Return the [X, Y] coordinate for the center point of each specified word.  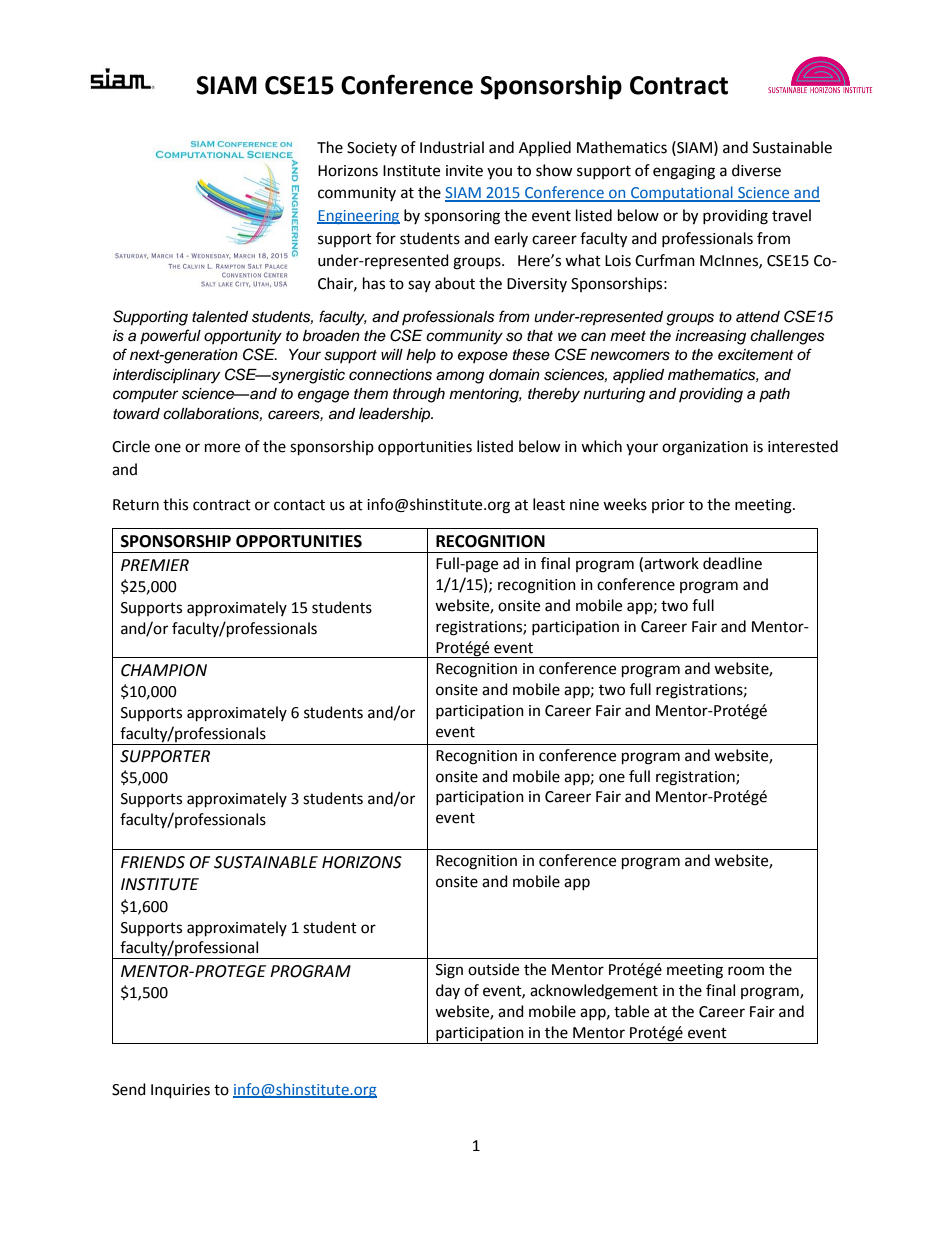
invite [464, 171]
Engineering [358, 217]
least [549, 504]
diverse [756, 170]
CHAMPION [164, 670]
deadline [732, 563]
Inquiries [180, 1091]
